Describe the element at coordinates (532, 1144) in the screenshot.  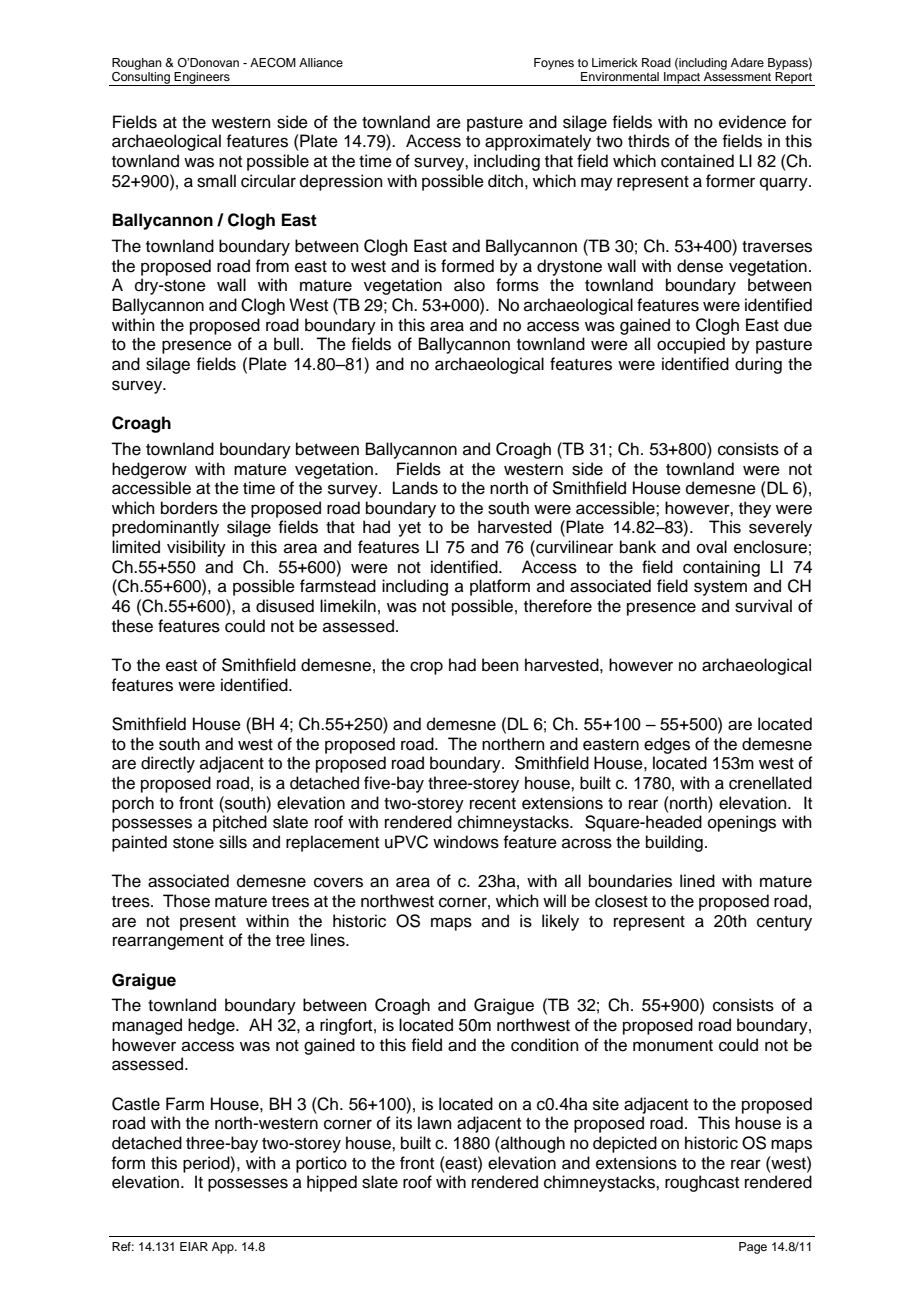
I see `although` at that location.
